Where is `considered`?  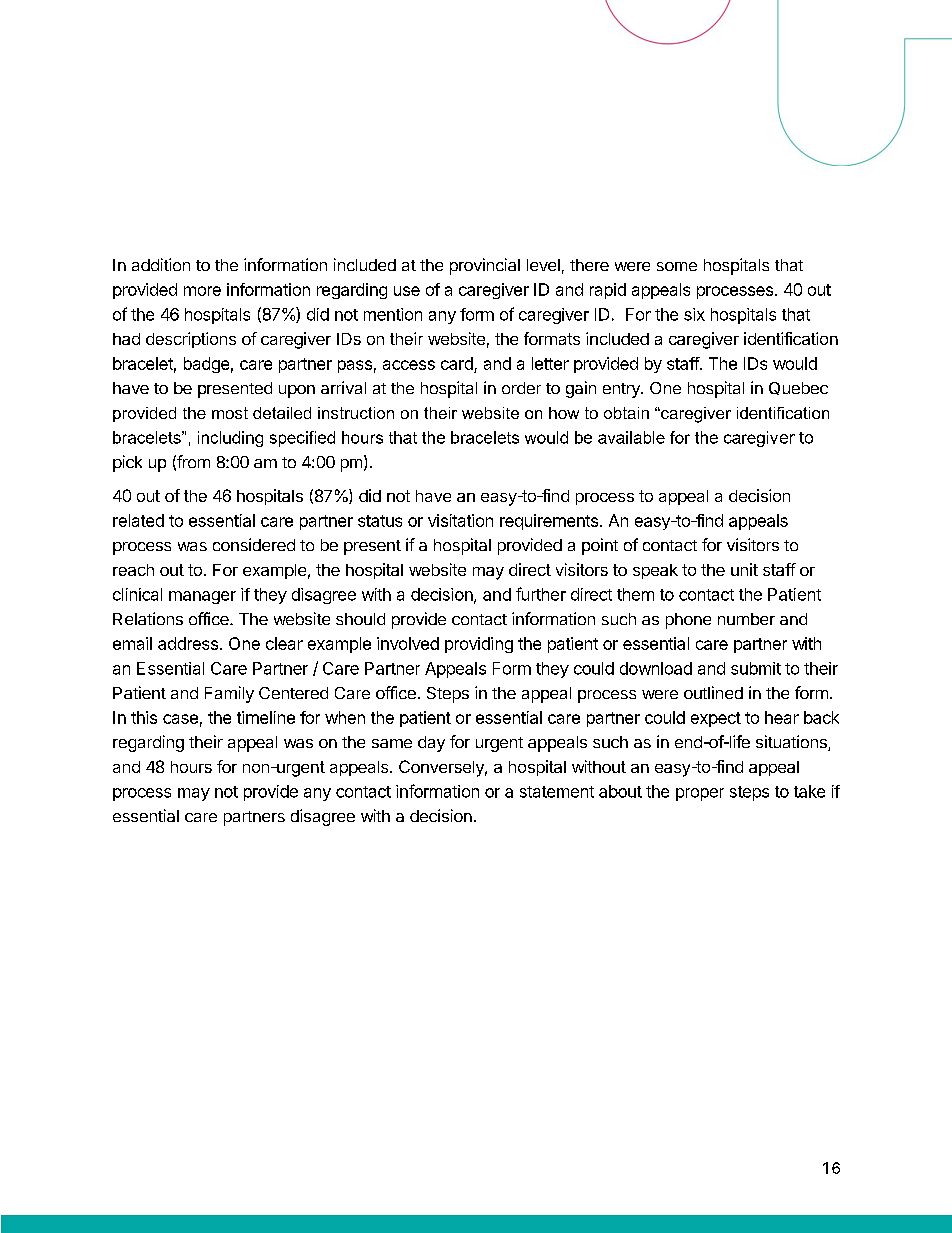
considered is located at coordinates (254, 544).
